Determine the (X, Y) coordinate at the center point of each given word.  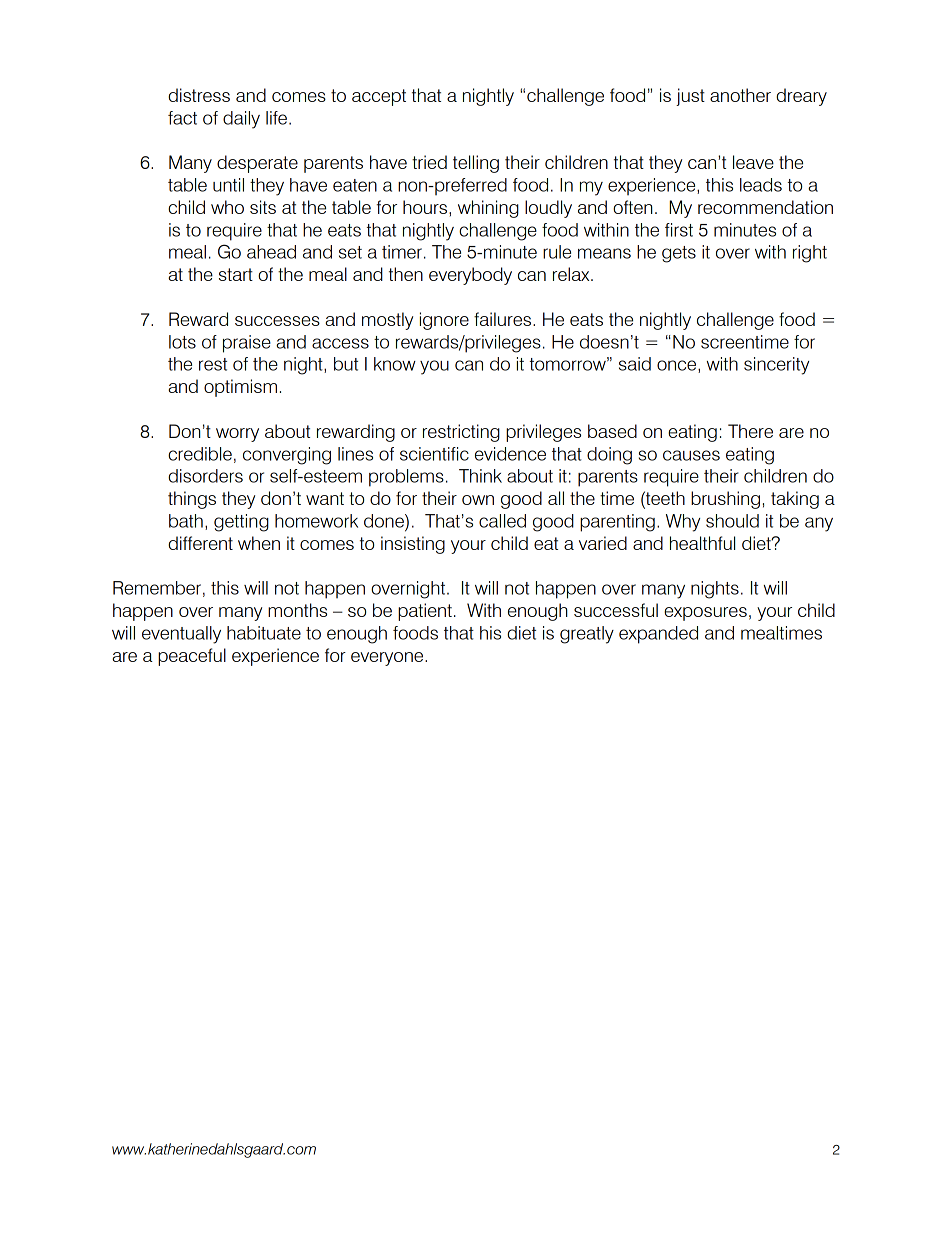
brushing (725, 500)
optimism (240, 388)
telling (476, 164)
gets (679, 254)
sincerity (776, 366)
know (395, 364)
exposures (705, 614)
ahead (271, 252)
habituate (264, 633)
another (740, 95)
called (502, 521)
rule (557, 252)
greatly (587, 635)
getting (241, 523)
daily (241, 120)
